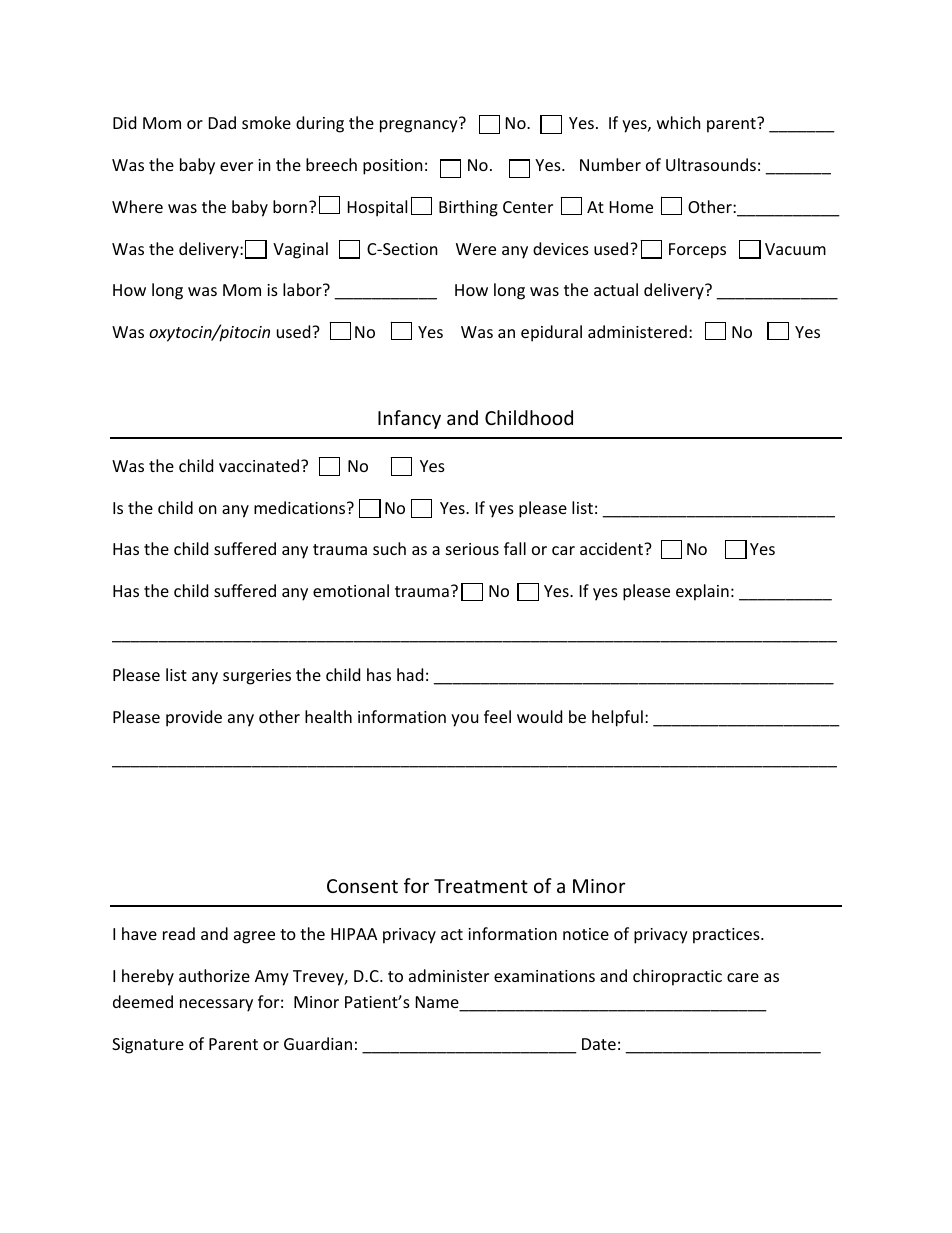  What do you see at coordinates (236, 166) in the document?
I see `ever` at bounding box center [236, 166].
